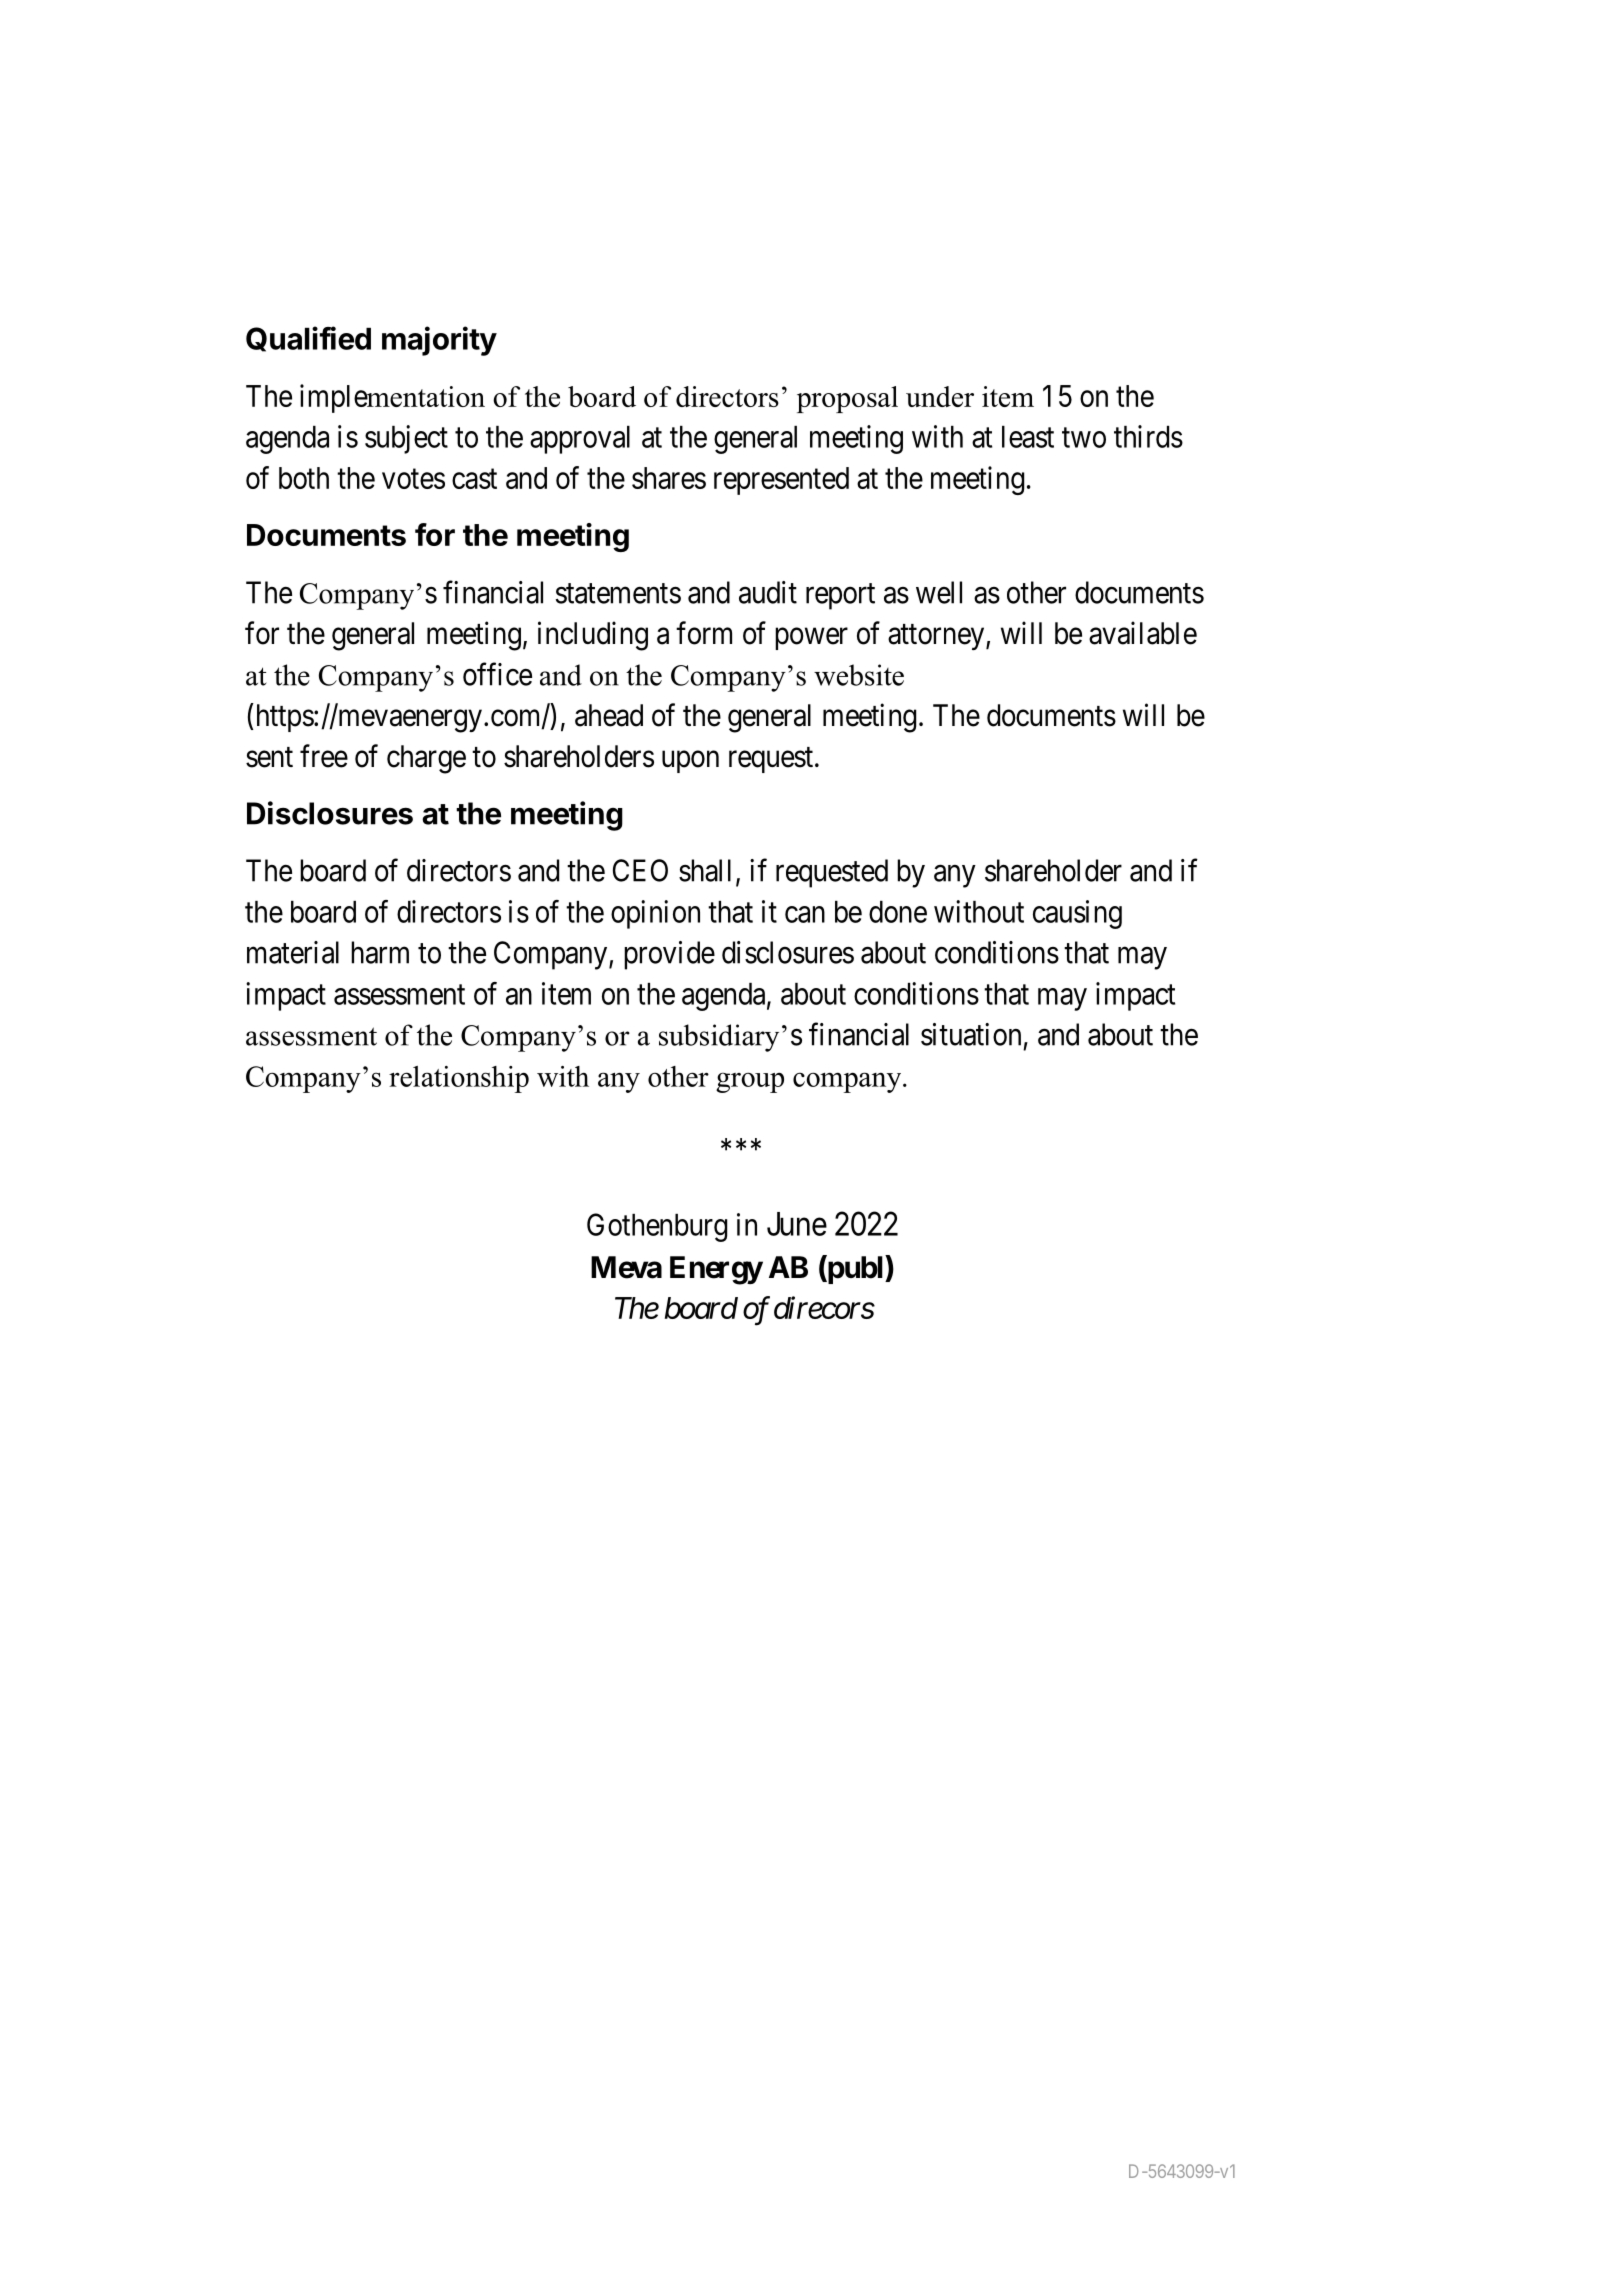 This screenshot has width=1606, height=2274. What do you see at coordinates (459, 1079) in the screenshot?
I see `relationship` at bounding box center [459, 1079].
